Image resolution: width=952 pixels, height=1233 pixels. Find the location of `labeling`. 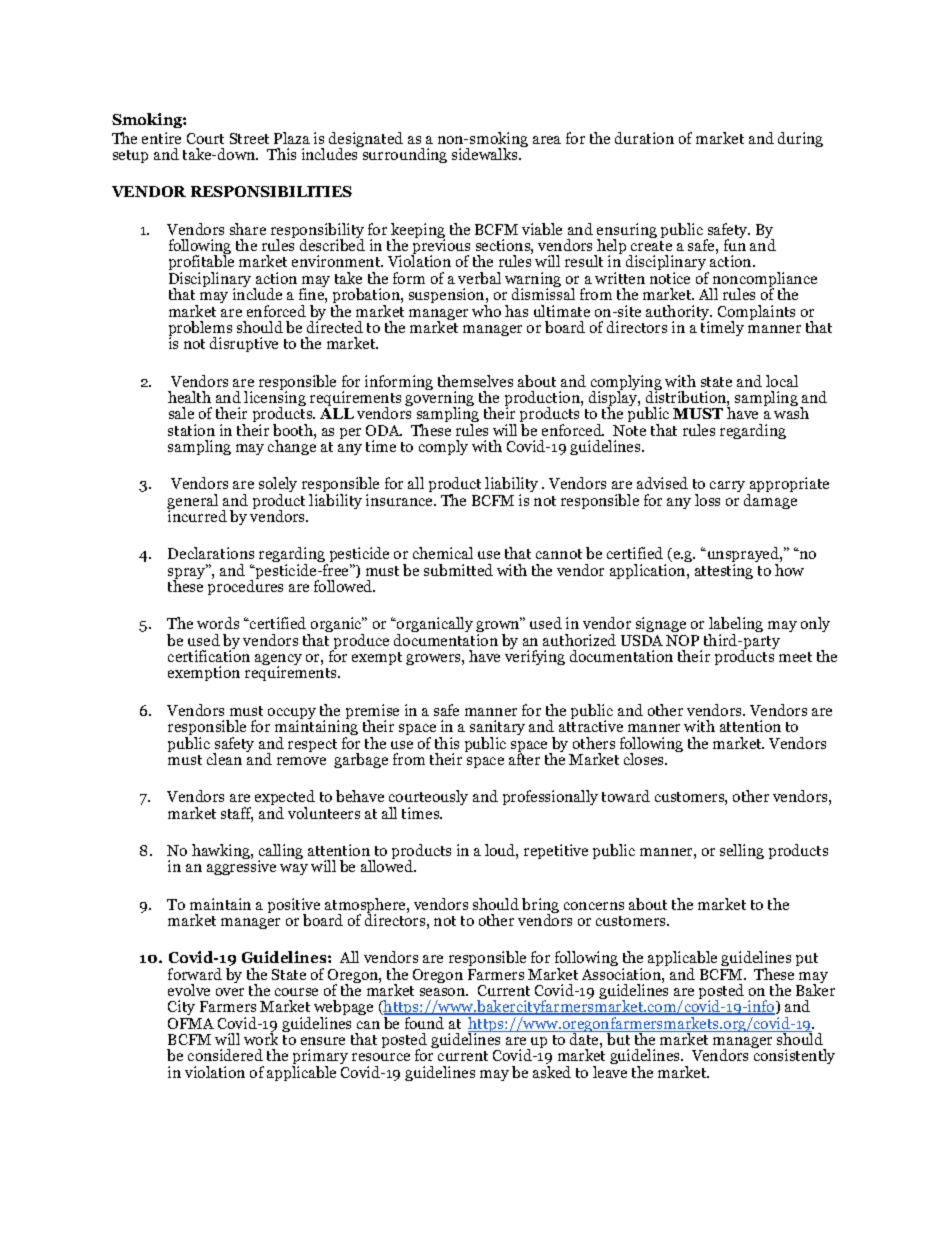

labeling is located at coordinates (735, 626).
